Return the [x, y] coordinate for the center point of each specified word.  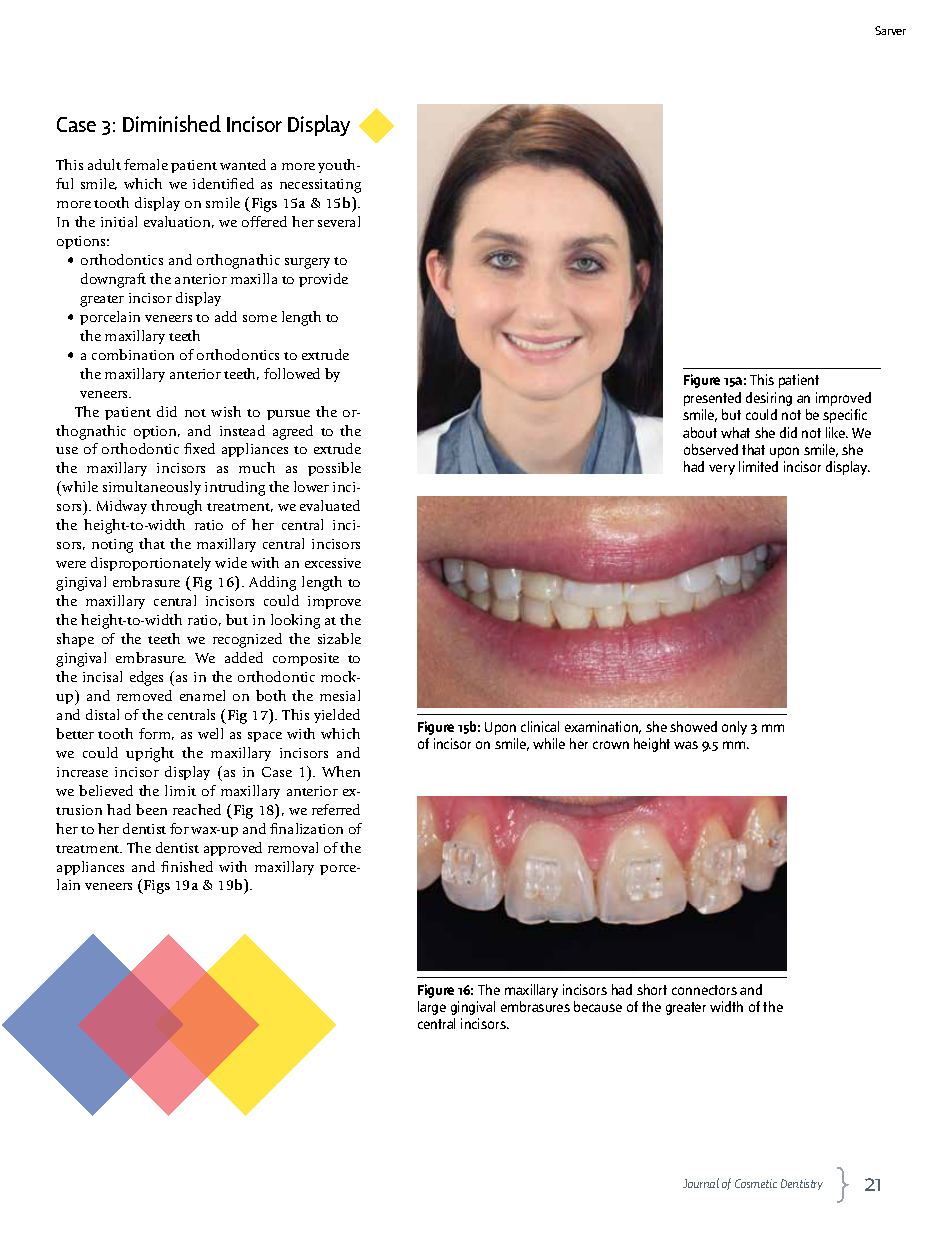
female [146, 164]
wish [226, 411]
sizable [339, 638]
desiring [769, 399]
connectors [704, 990]
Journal [701, 1183]
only [734, 728]
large [432, 1008]
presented [712, 399]
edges [146, 678]
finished [187, 866]
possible [334, 469]
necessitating [320, 186]
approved [233, 849]
